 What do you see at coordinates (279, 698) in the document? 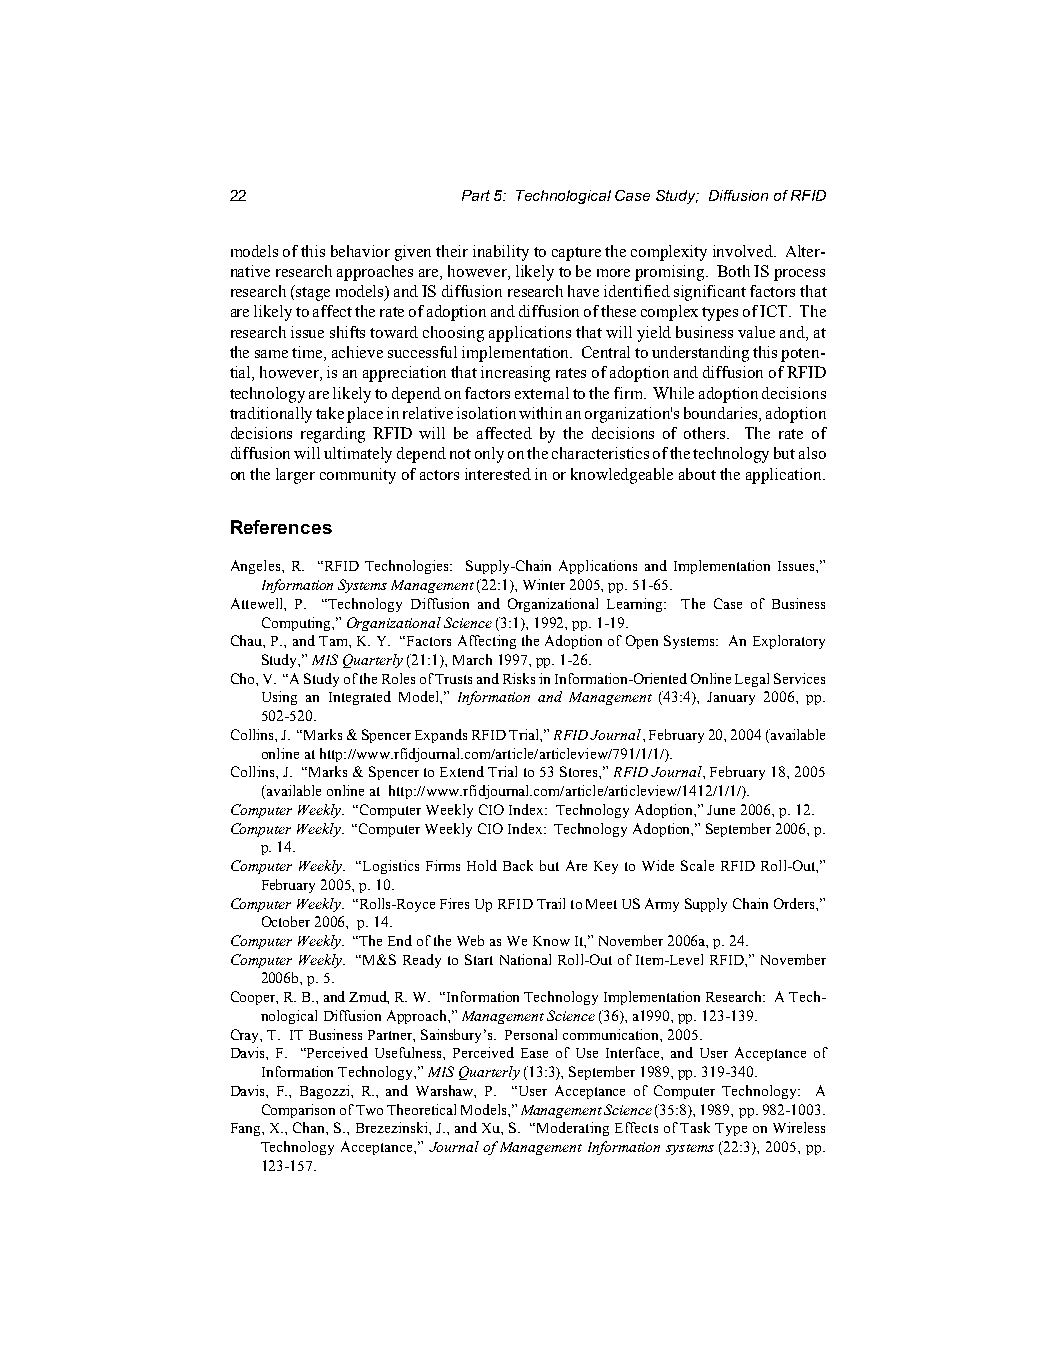
I see `Using` at bounding box center [279, 698].
